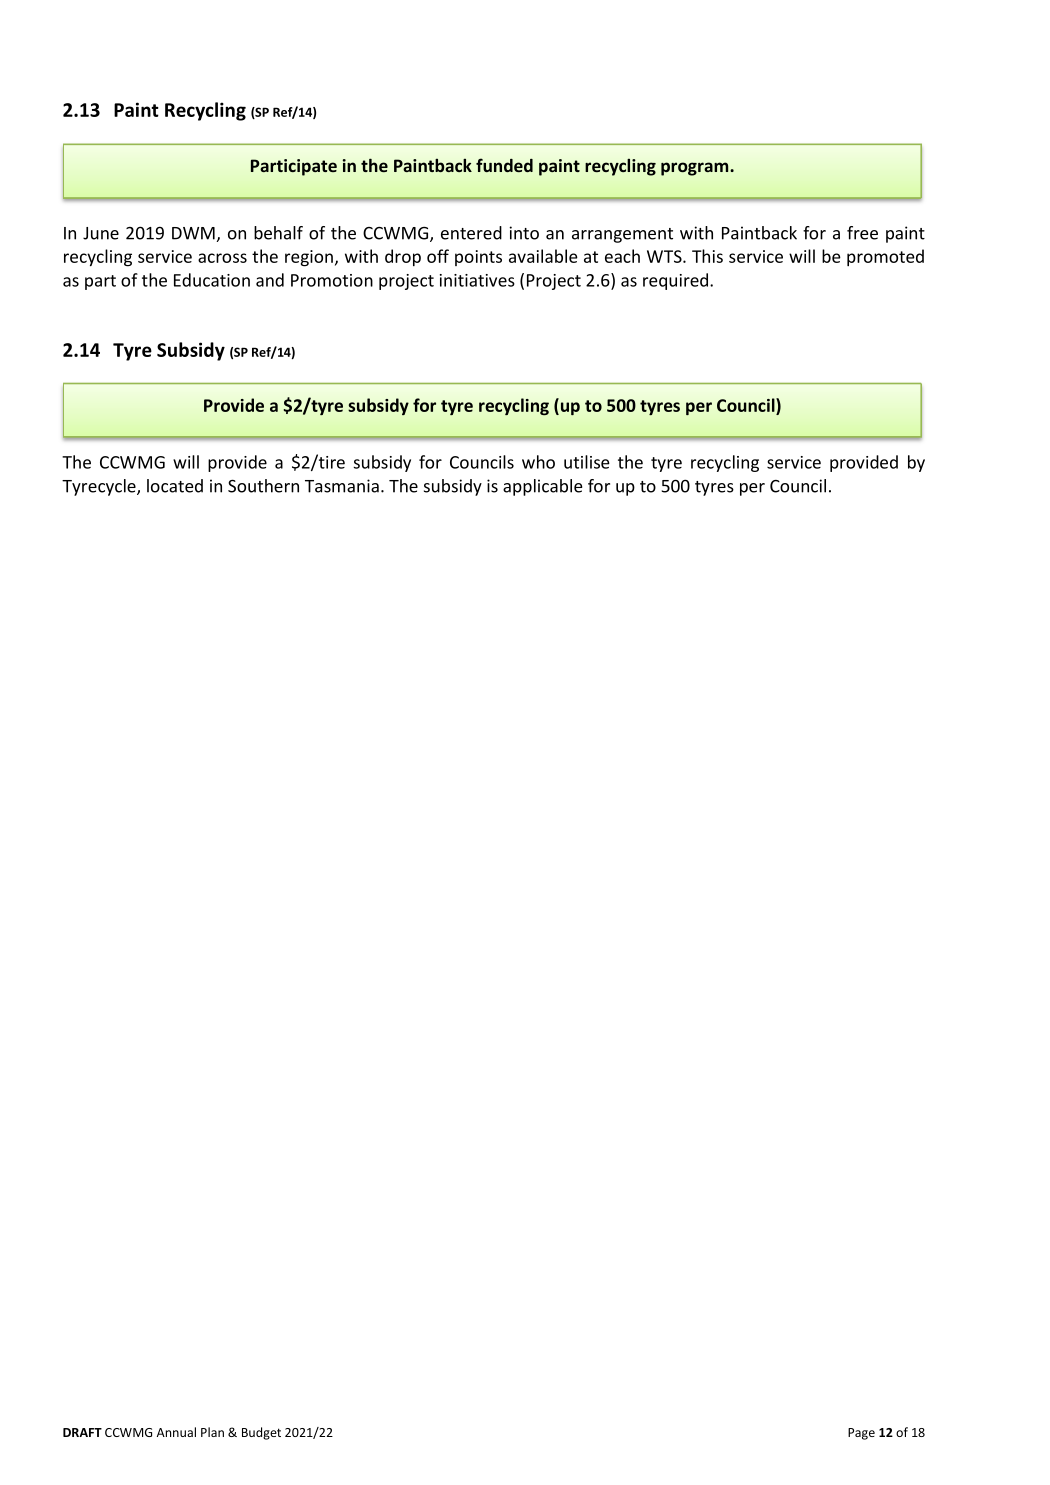  What do you see at coordinates (175, 486) in the document?
I see `located` at bounding box center [175, 486].
